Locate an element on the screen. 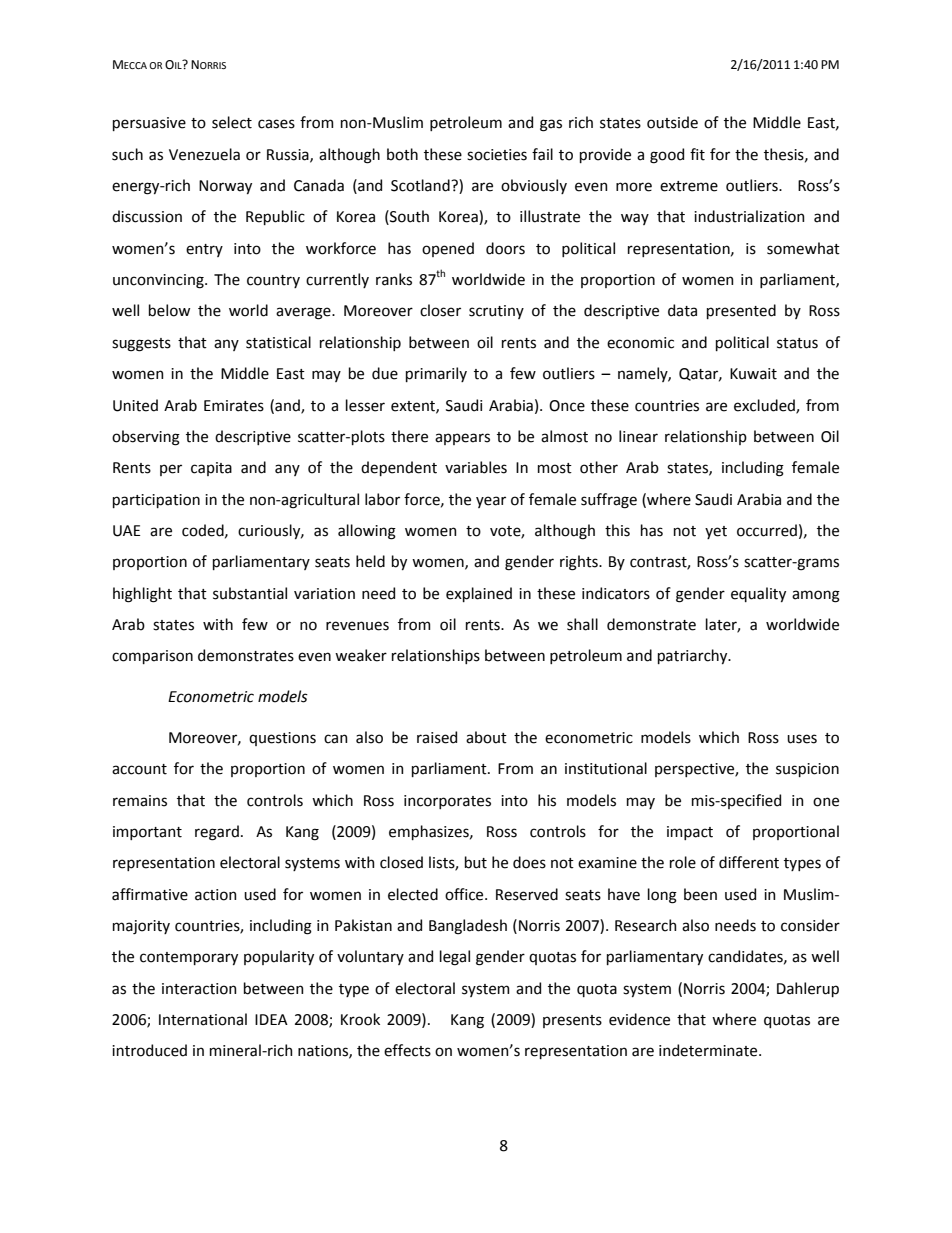  societies is located at coordinates (497, 155).
